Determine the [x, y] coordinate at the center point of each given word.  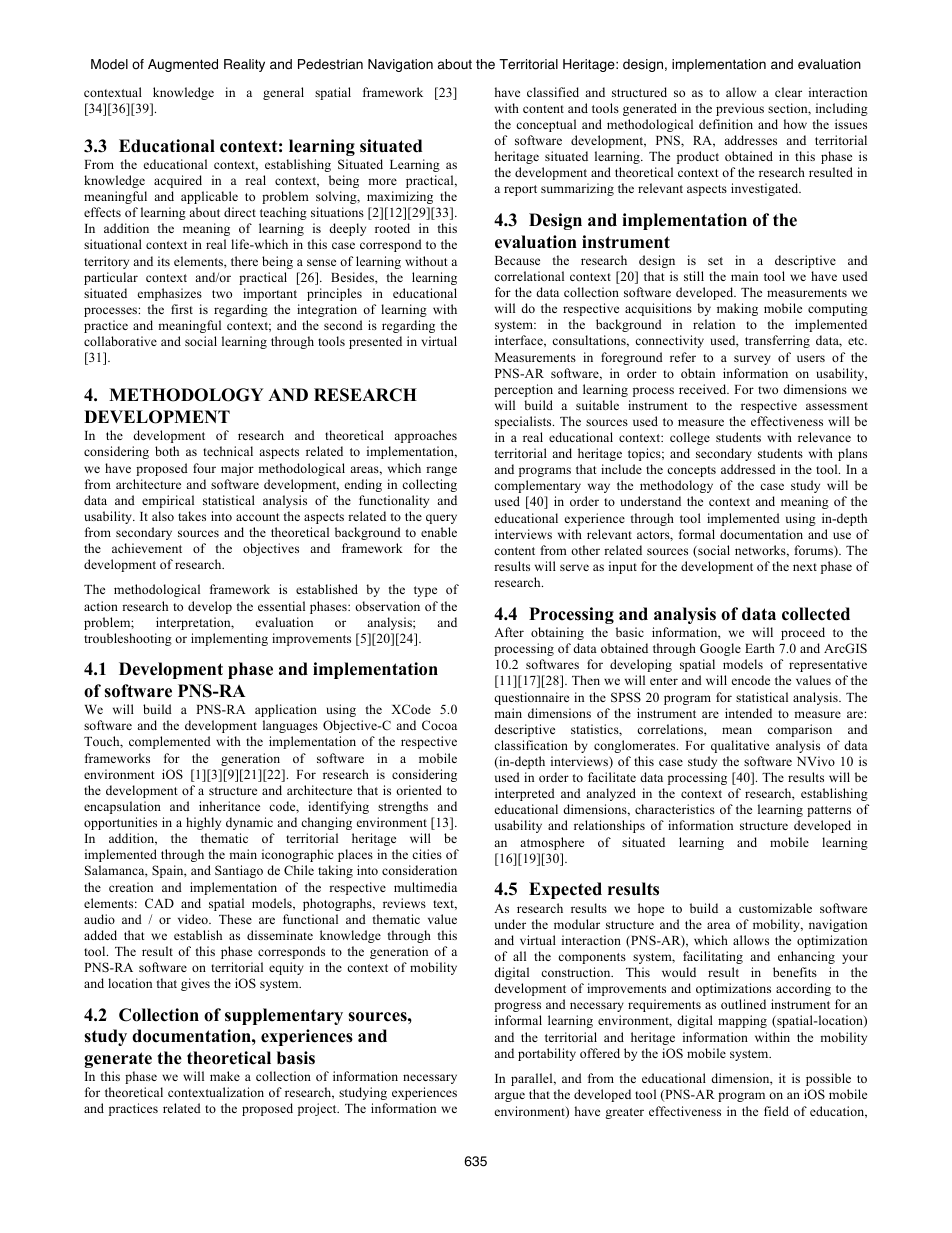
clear [788, 92]
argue [509, 1097]
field [776, 1111]
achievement [147, 548]
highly [203, 823]
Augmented [183, 65]
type [425, 591]
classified [553, 92]
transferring [777, 341]
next [805, 567]
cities [427, 854]
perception [523, 390]
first [182, 309]
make [225, 1076]
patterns [829, 811]
